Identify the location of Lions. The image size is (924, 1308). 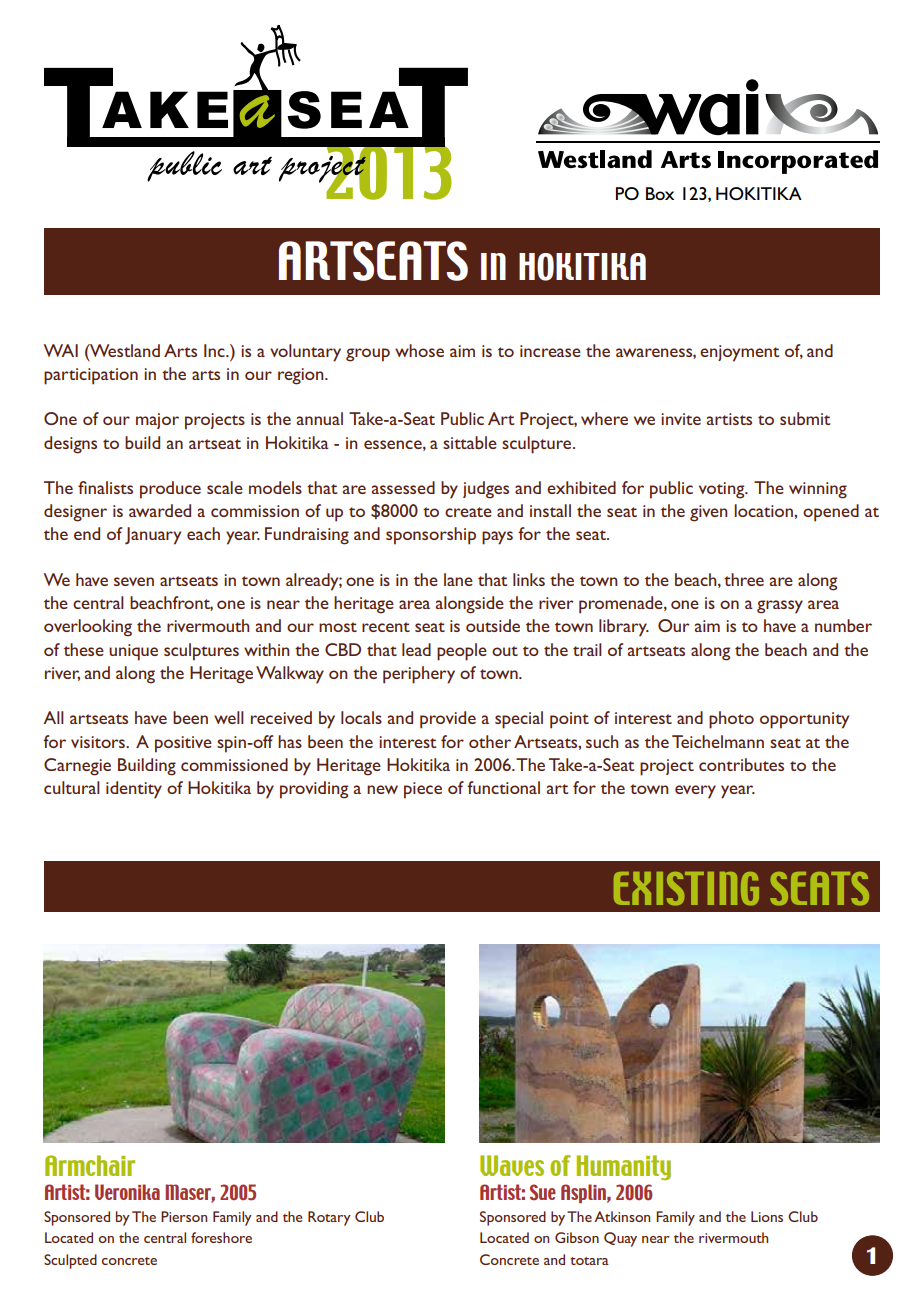
(767, 1216).
